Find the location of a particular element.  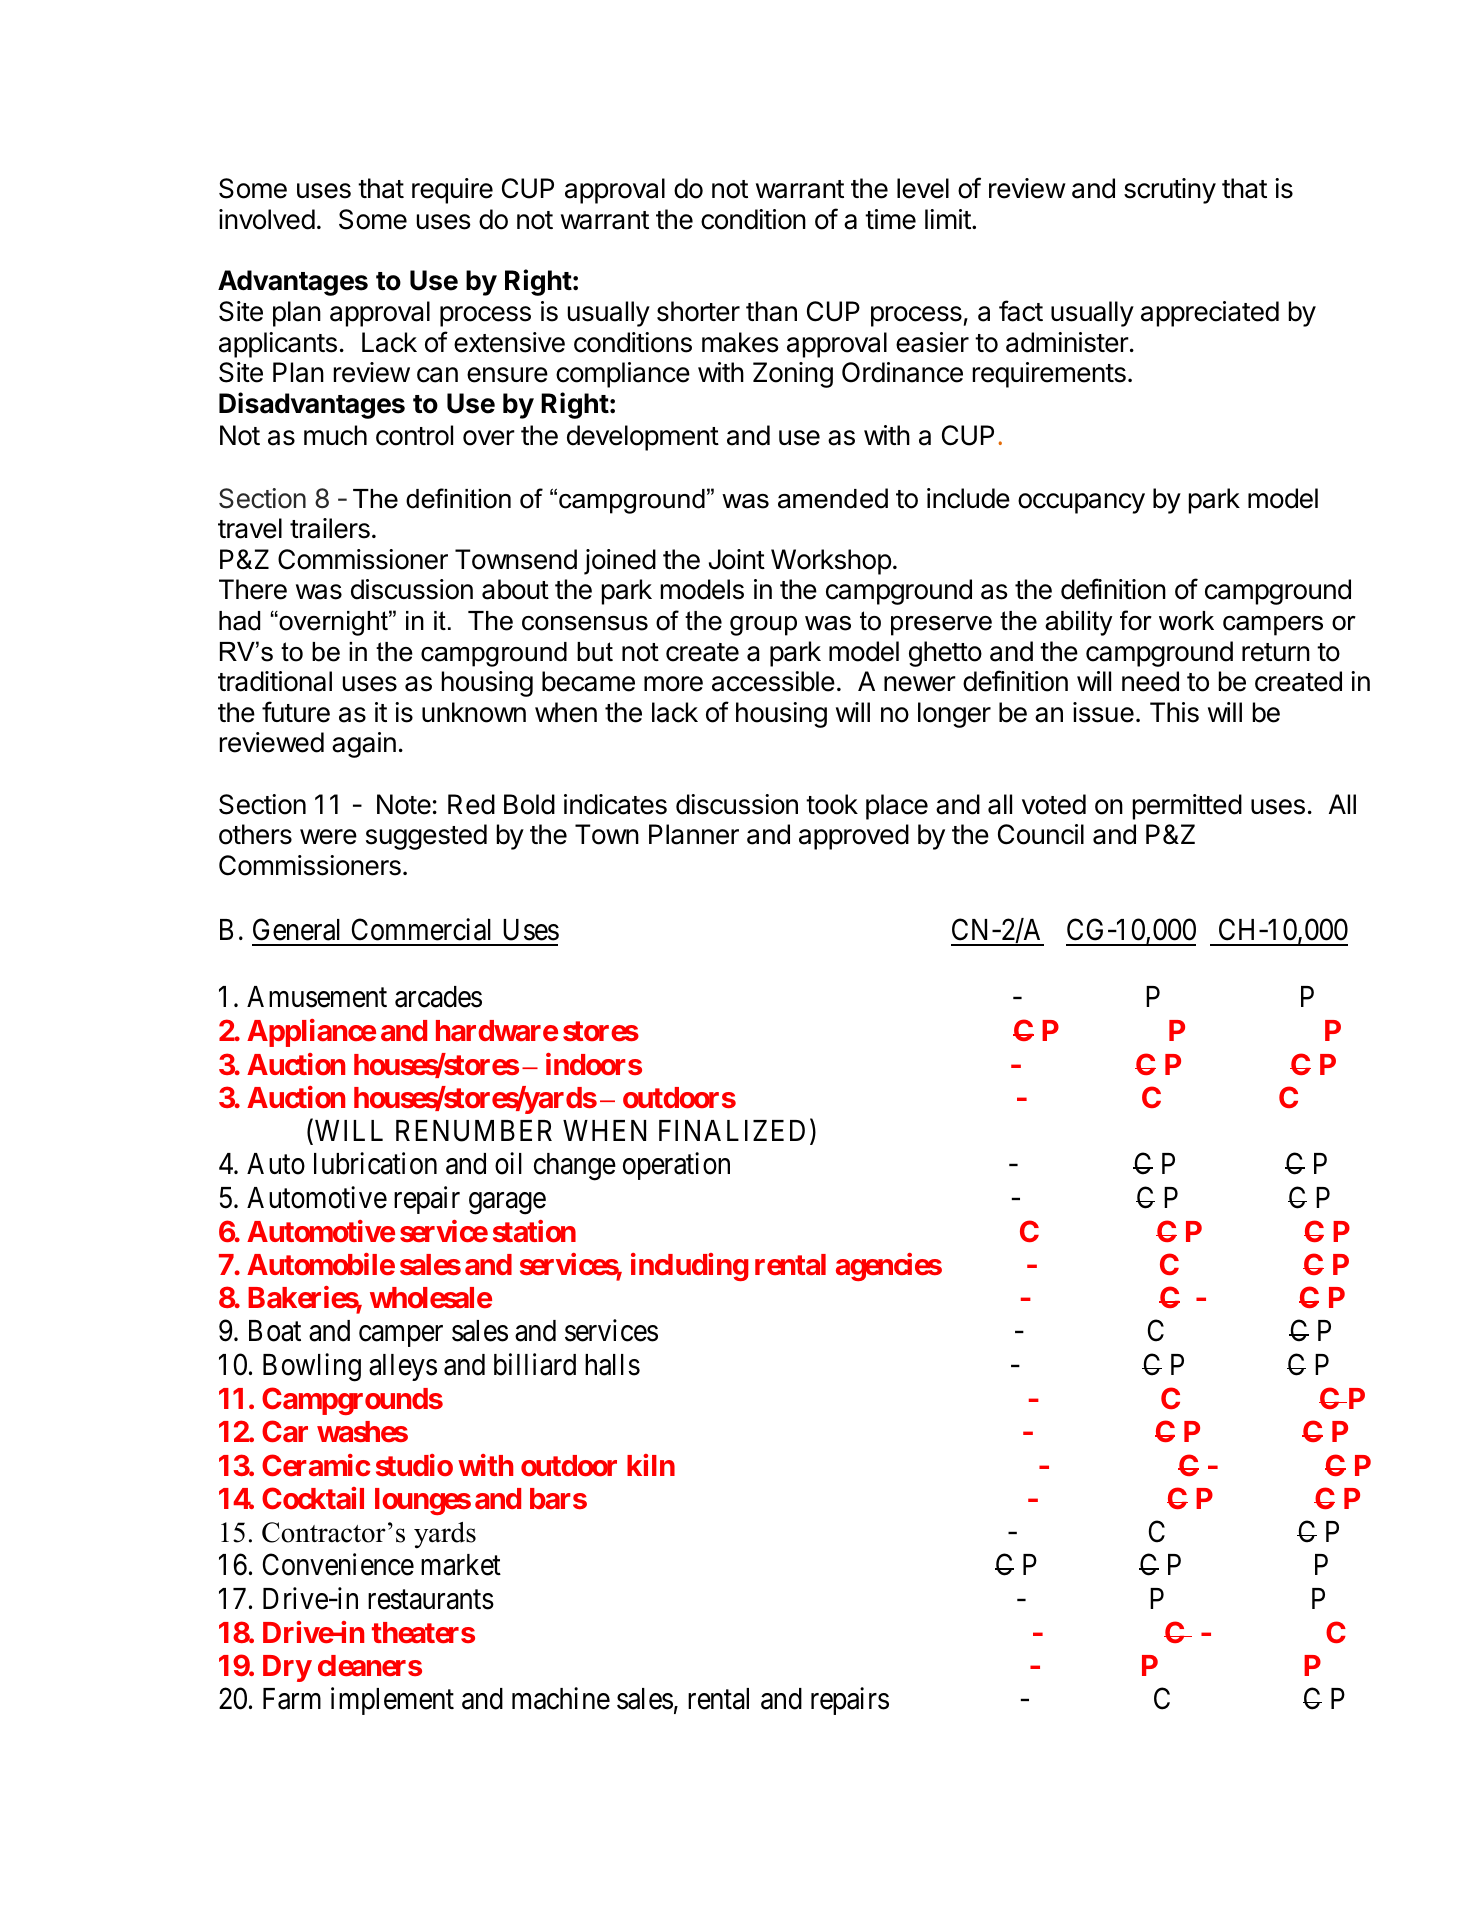

Joint is located at coordinates (737, 559).
